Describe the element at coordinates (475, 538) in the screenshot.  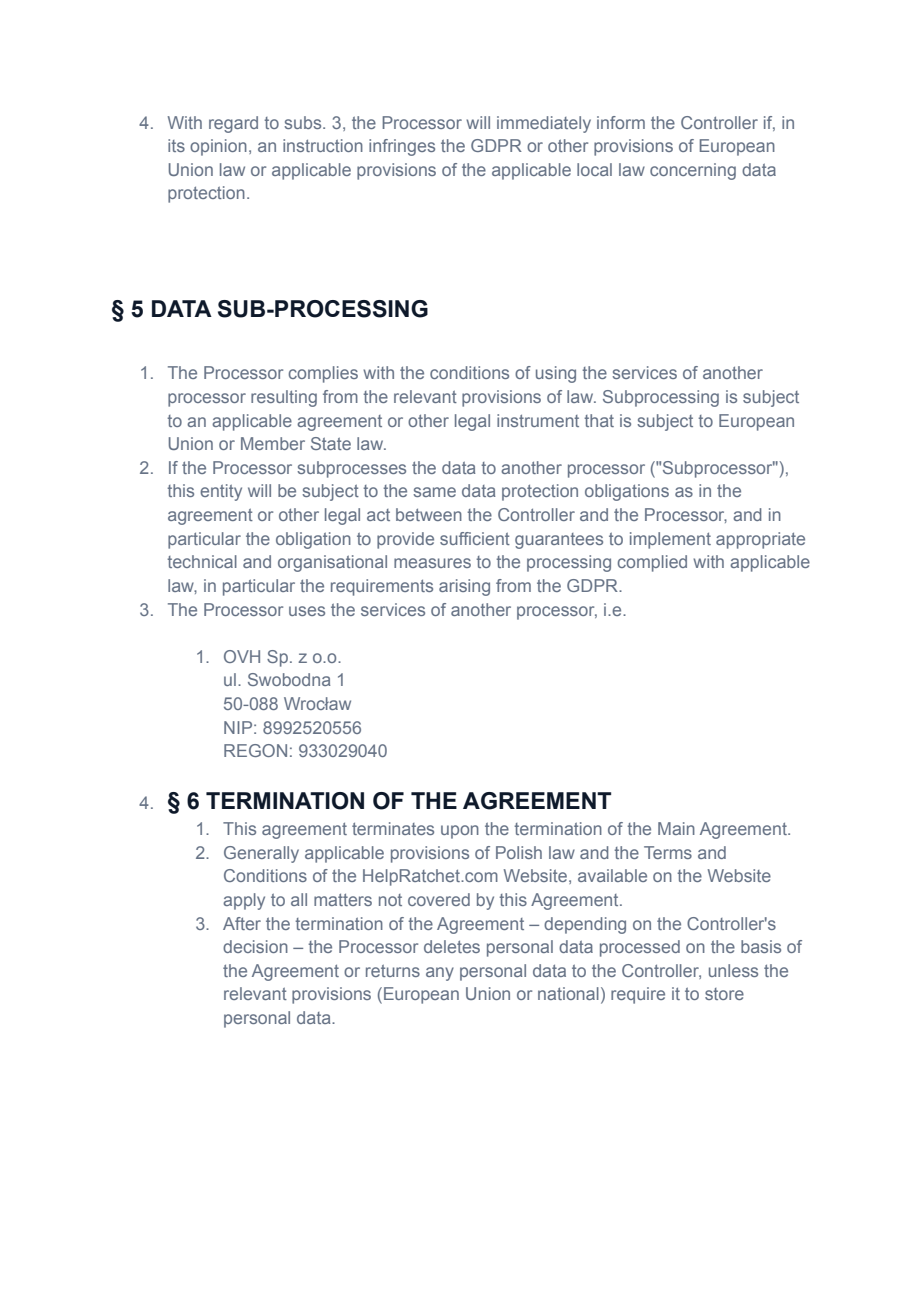
I see `sufficient` at that location.
